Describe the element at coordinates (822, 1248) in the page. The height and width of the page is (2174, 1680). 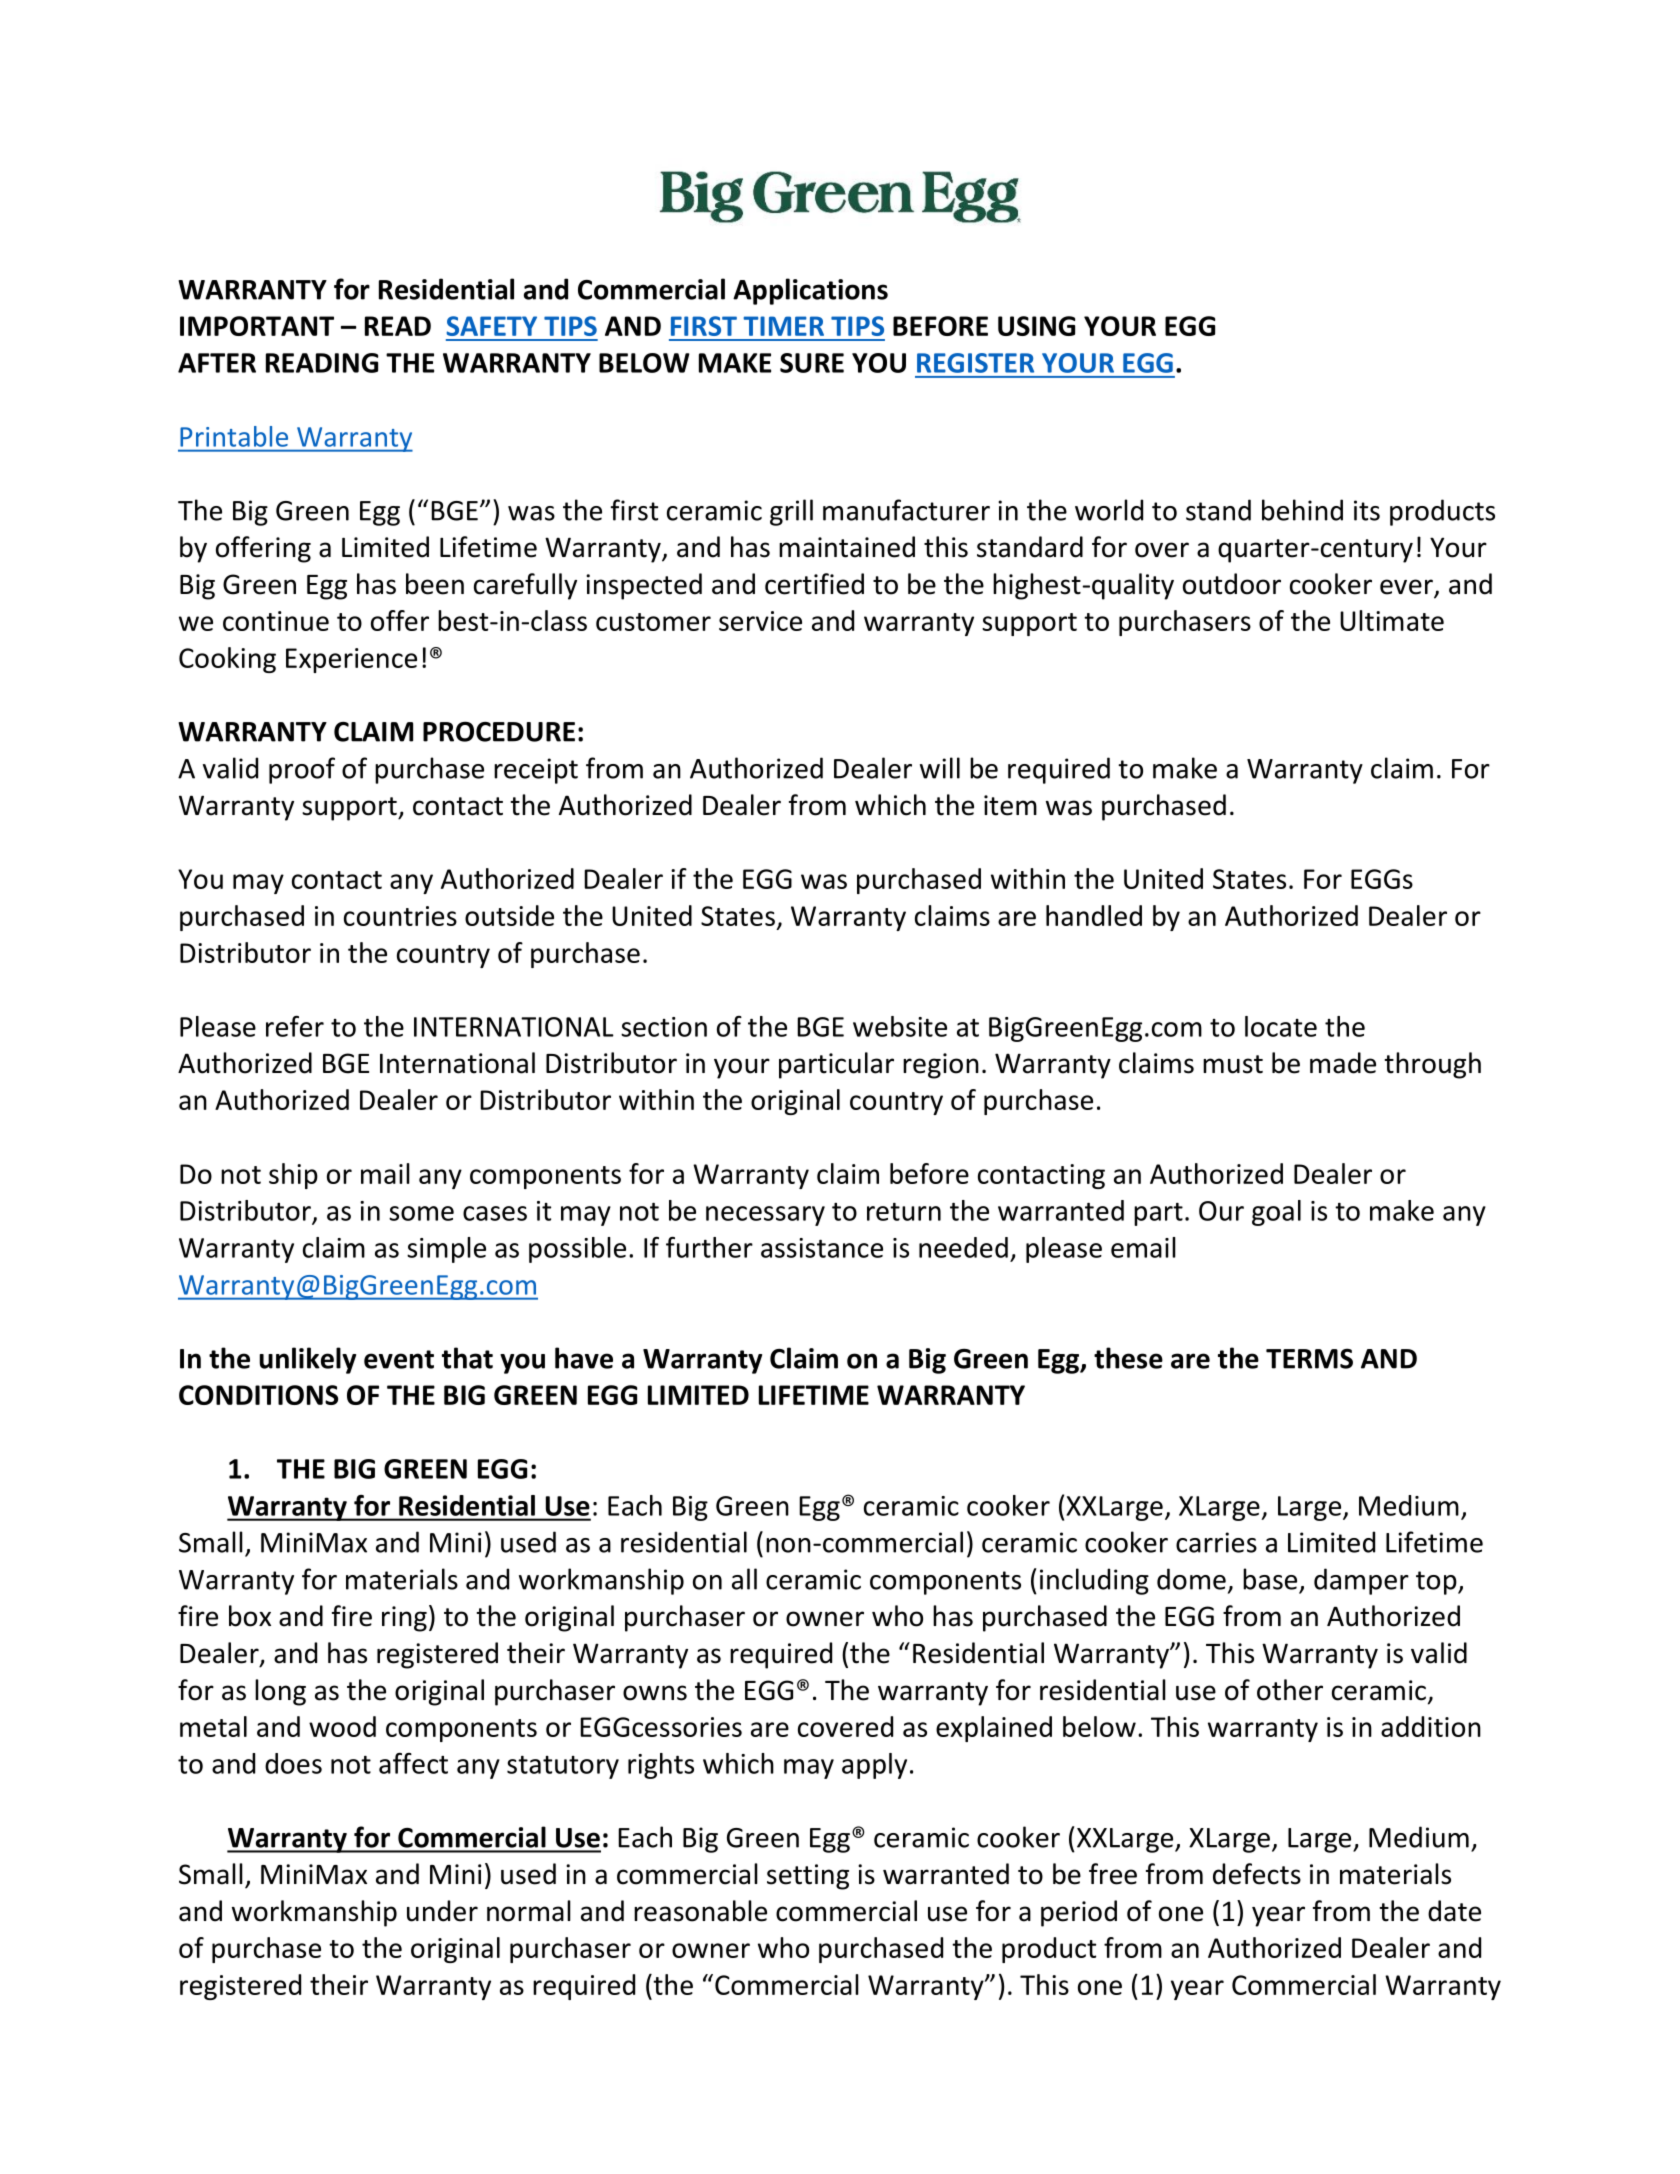
I see `assistance` at that location.
